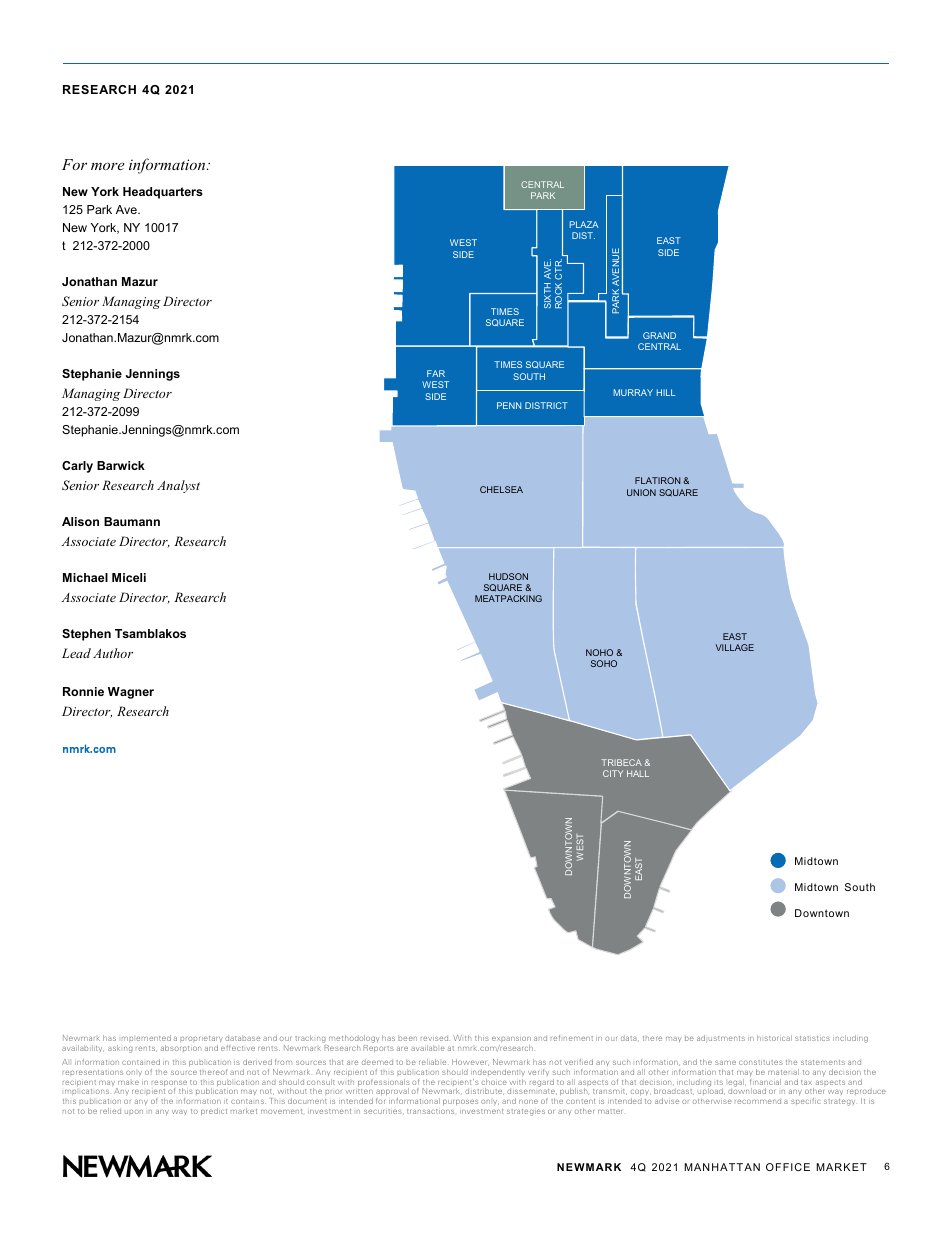  Describe the element at coordinates (735, 647) in the screenshot. I see `VILLAGE` at that location.
